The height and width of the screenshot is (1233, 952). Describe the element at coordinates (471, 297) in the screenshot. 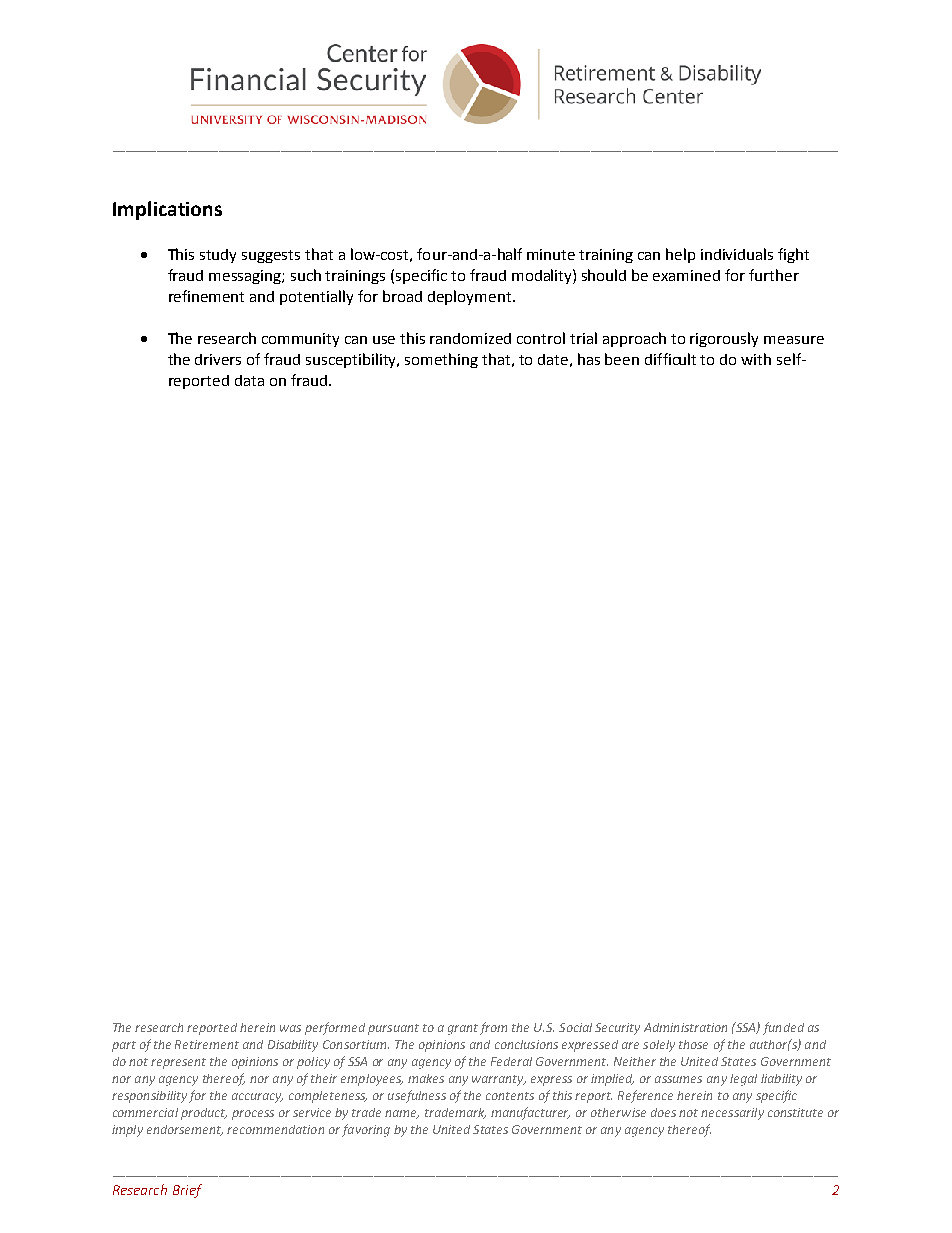

I see `deployment` at that location.
